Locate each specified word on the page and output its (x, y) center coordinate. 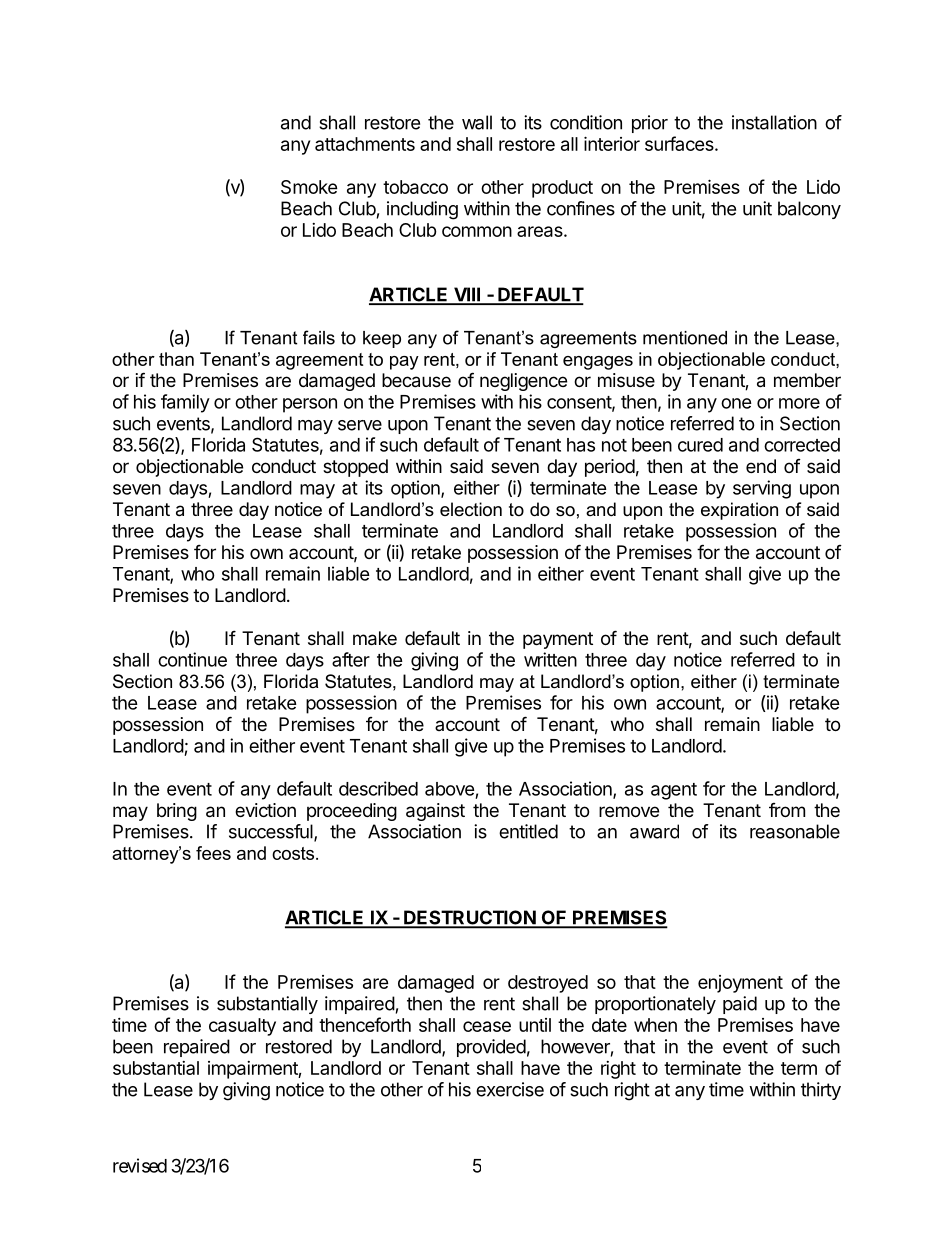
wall (477, 122)
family (185, 403)
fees (213, 853)
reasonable (795, 831)
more (799, 403)
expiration (739, 511)
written (550, 659)
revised (140, 1165)
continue (192, 659)
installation (774, 122)
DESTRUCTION (469, 918)
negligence (523, 382)
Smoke (309, 187)
